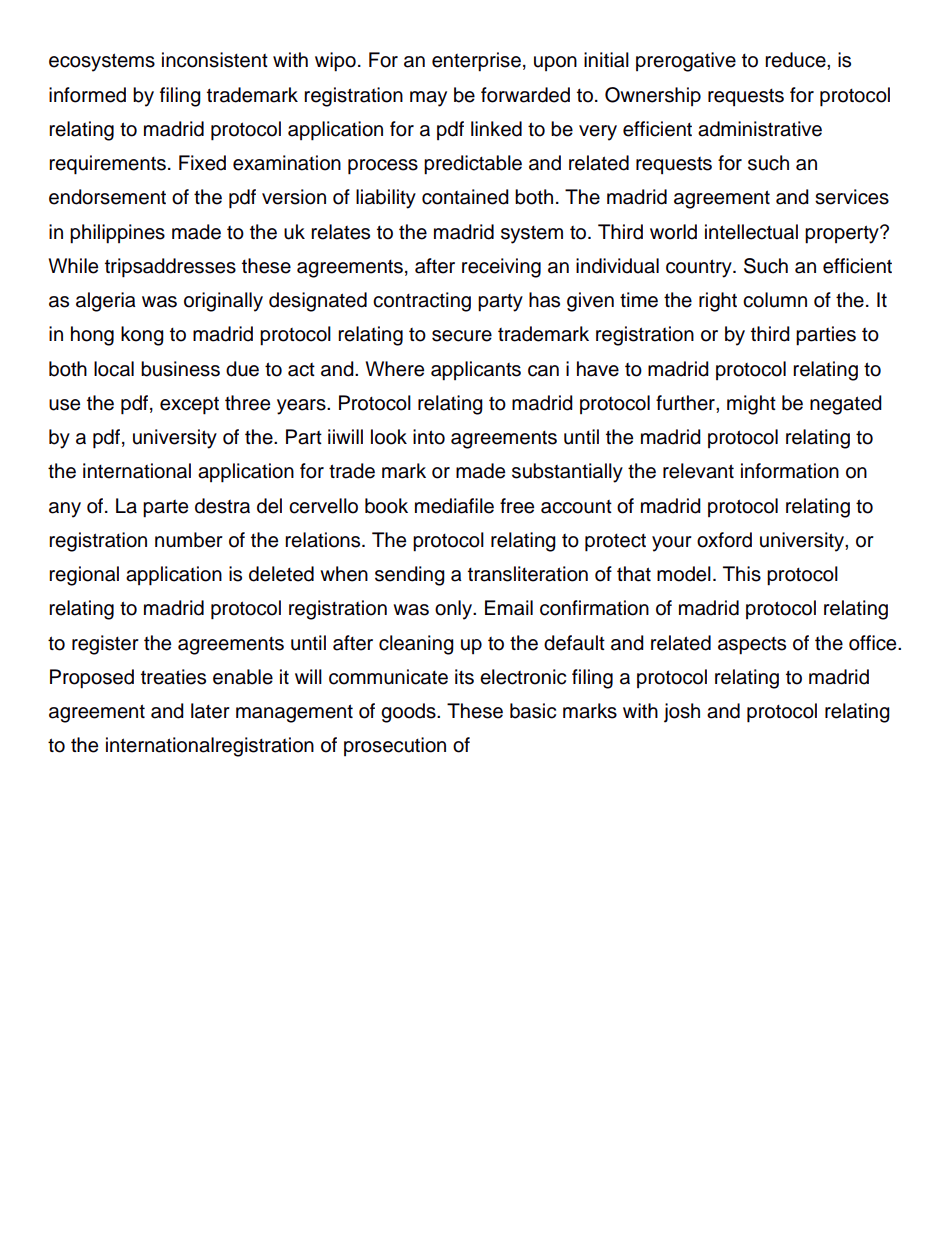  Describe the element at coordinates (215, 60) in the page. I see `inconsistent` at that location.
